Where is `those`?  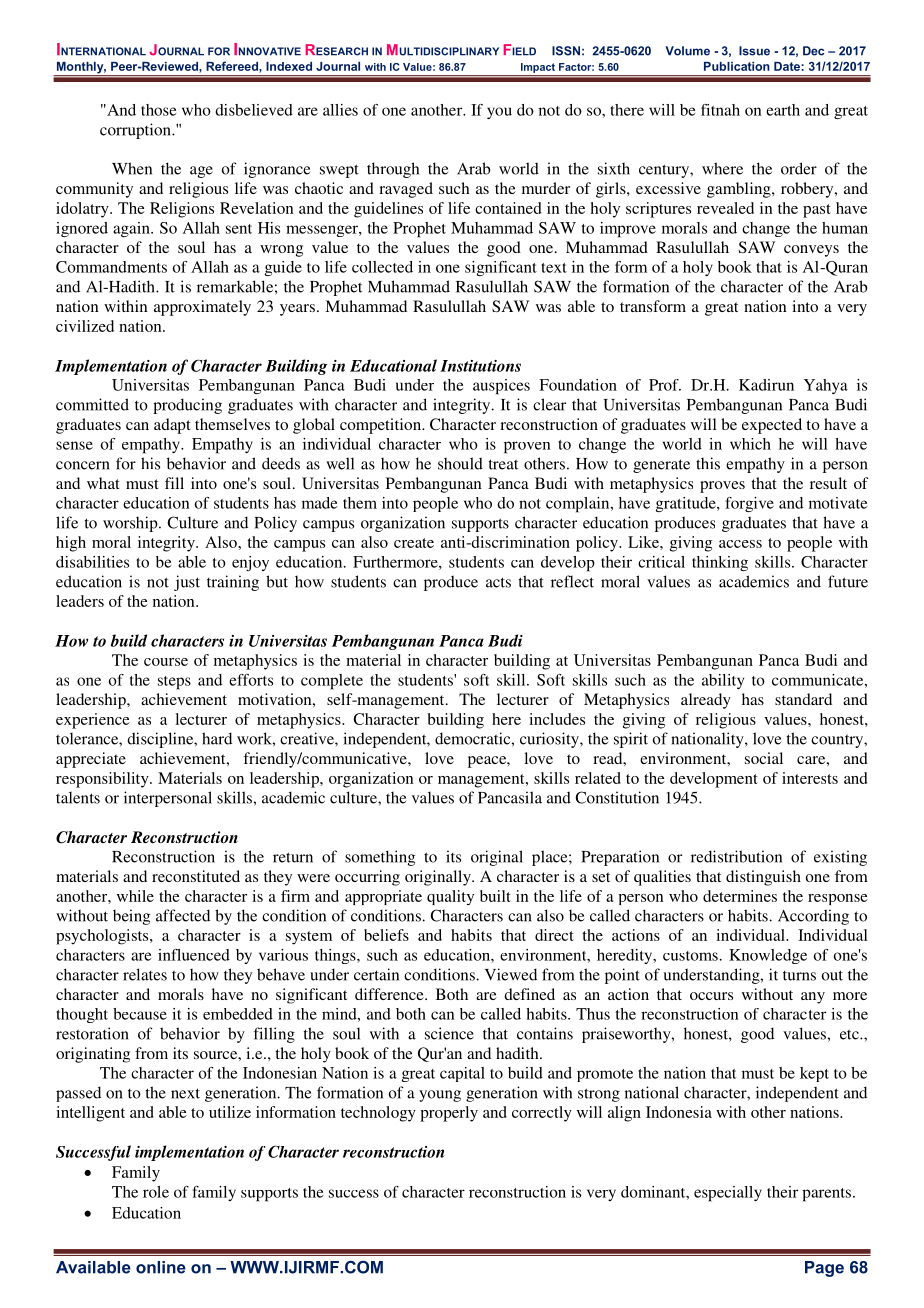 those is located at coordinates (158, 110).
